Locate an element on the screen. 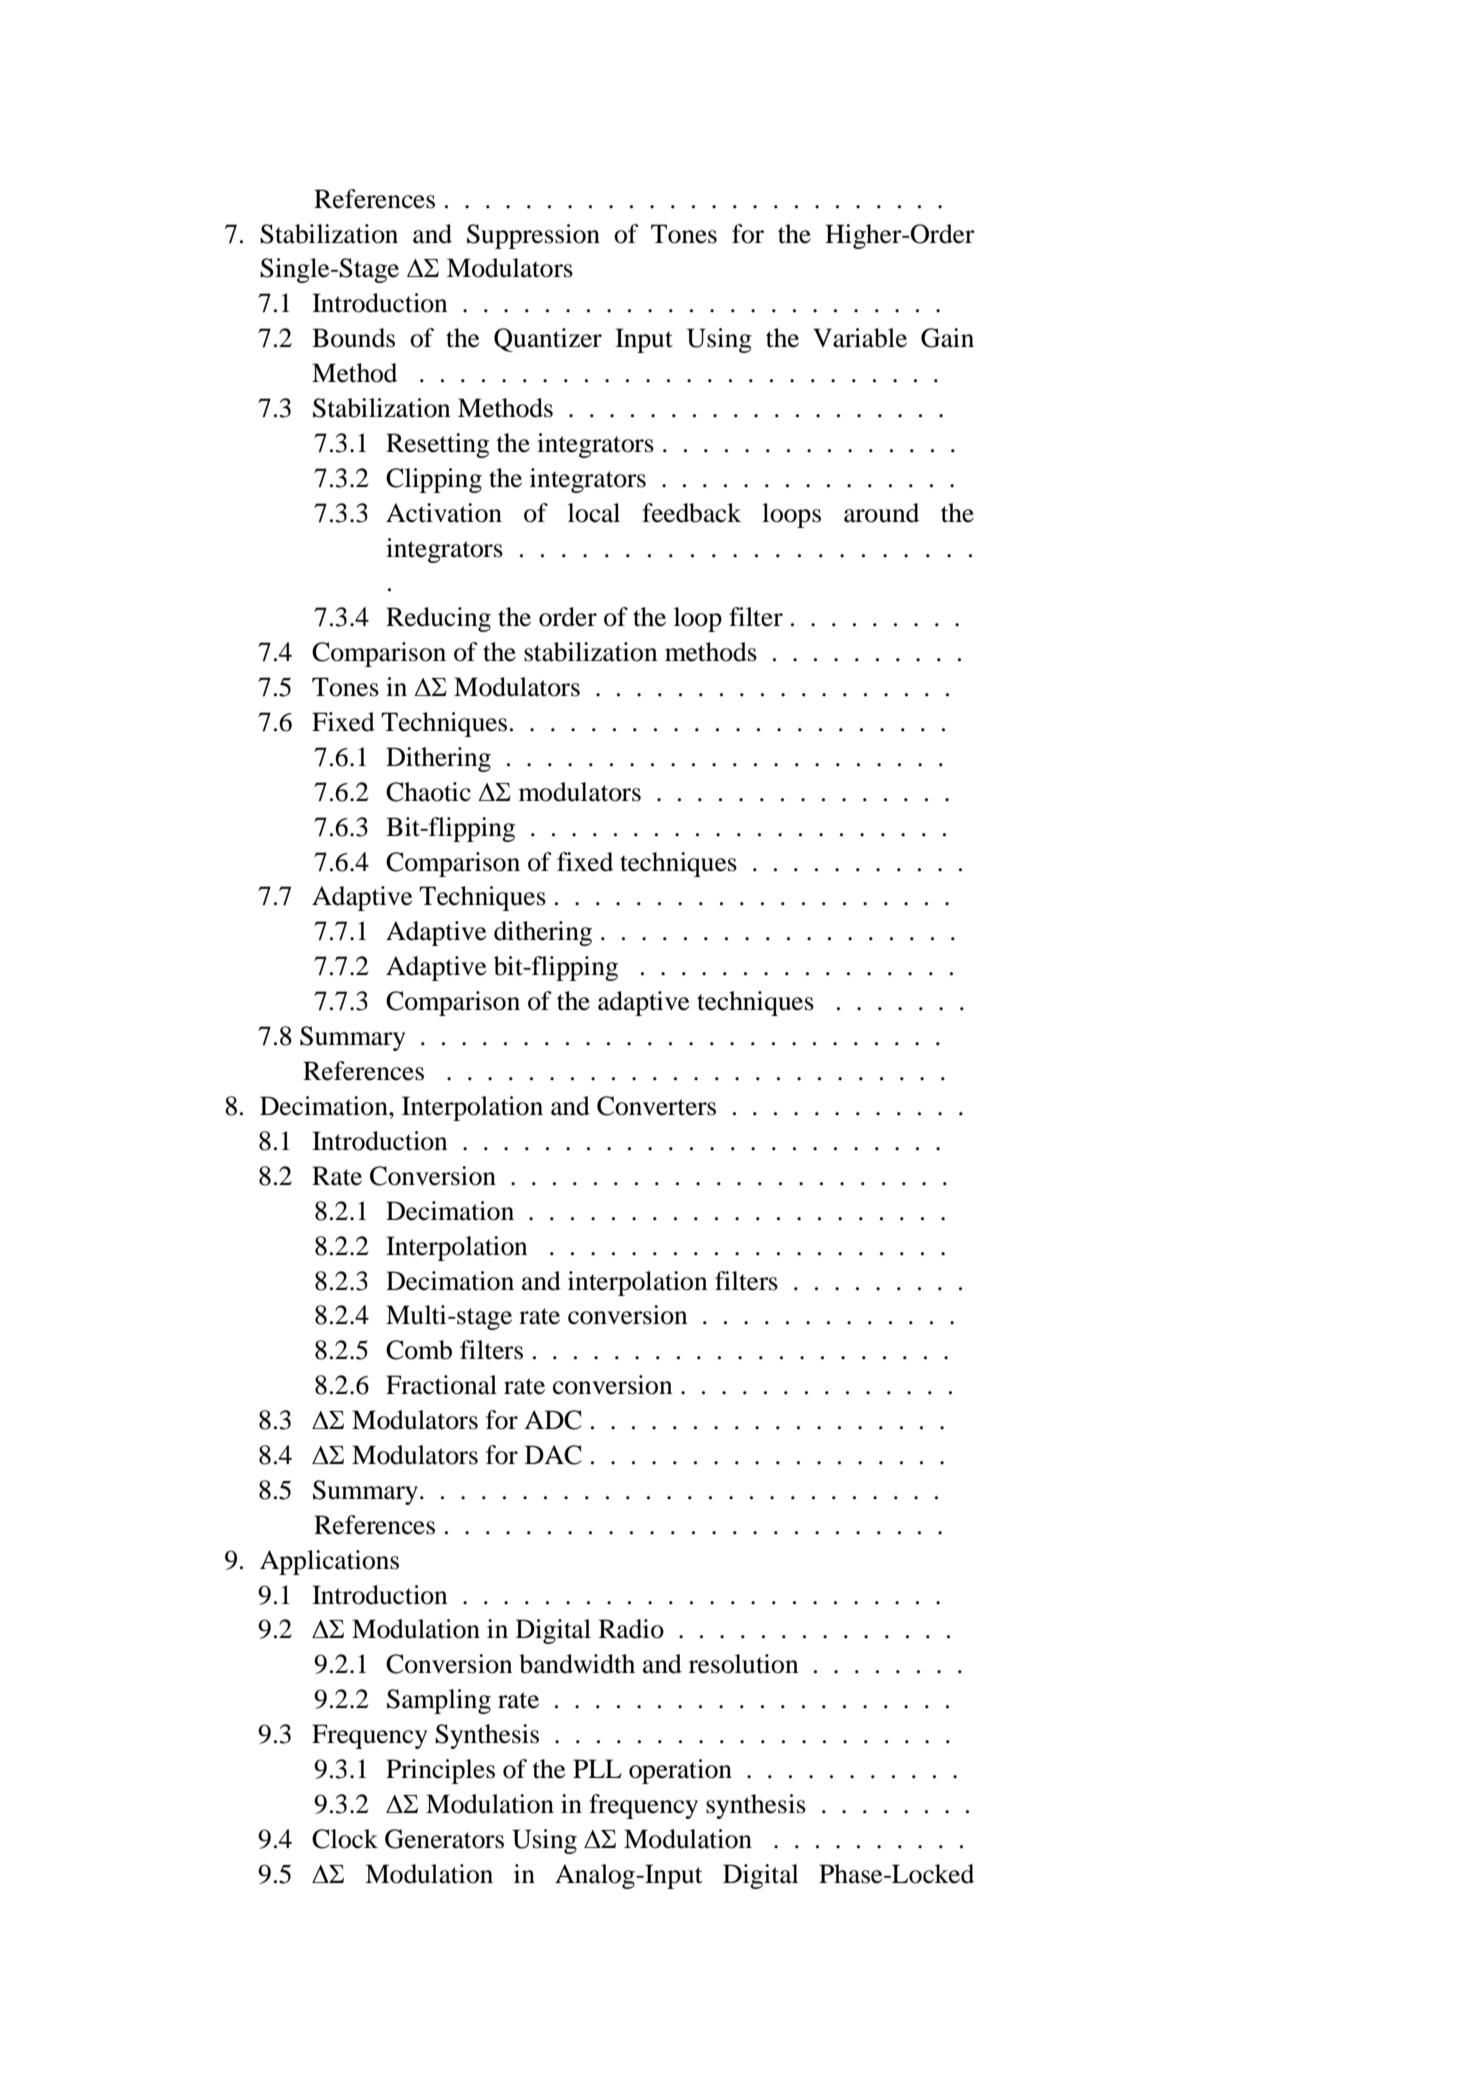 Image resolution: width=1484 pixels, height=2099 pixels. PLL is located at coordinates (597, 1768).
